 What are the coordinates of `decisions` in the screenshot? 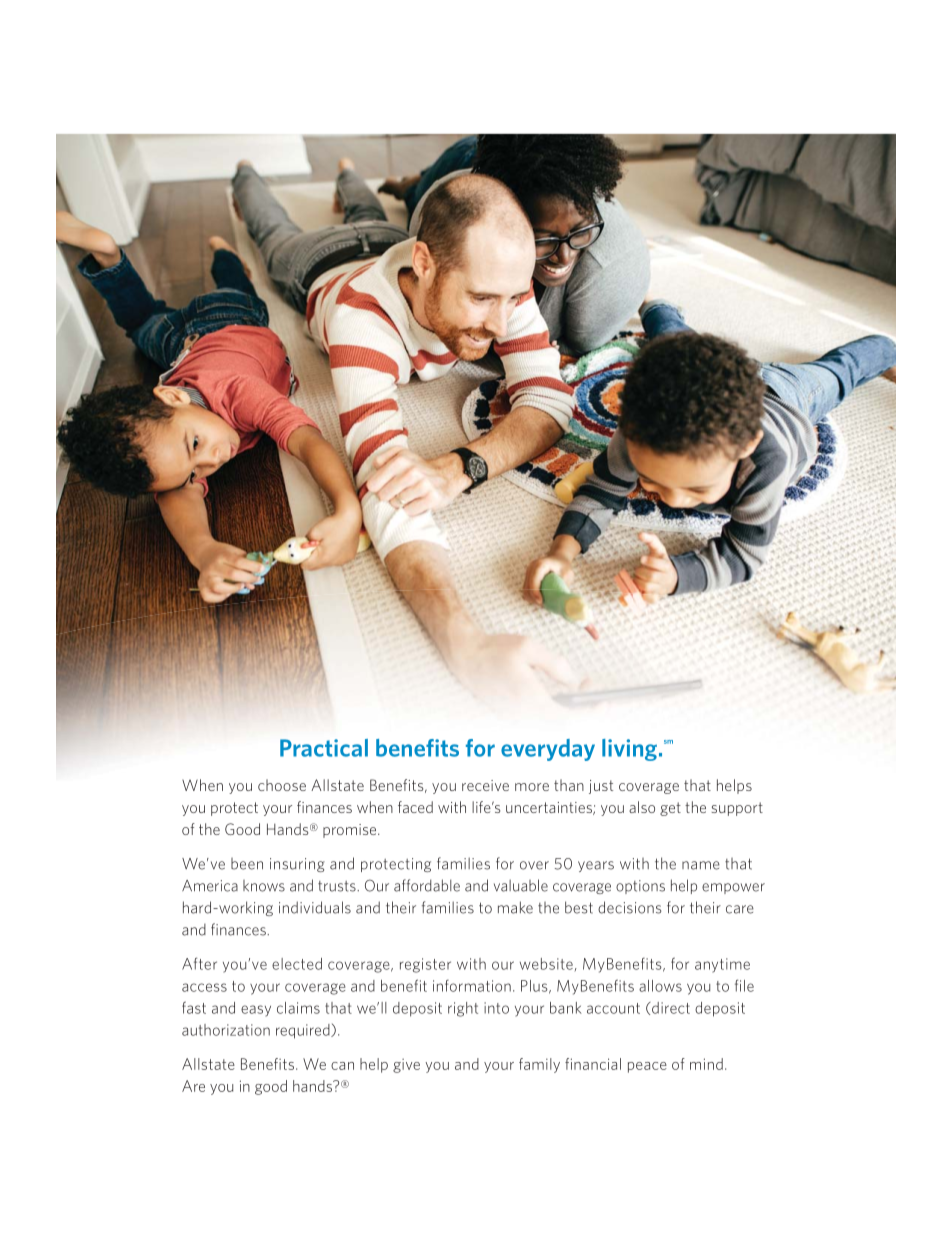 It's located at (630, 907).
